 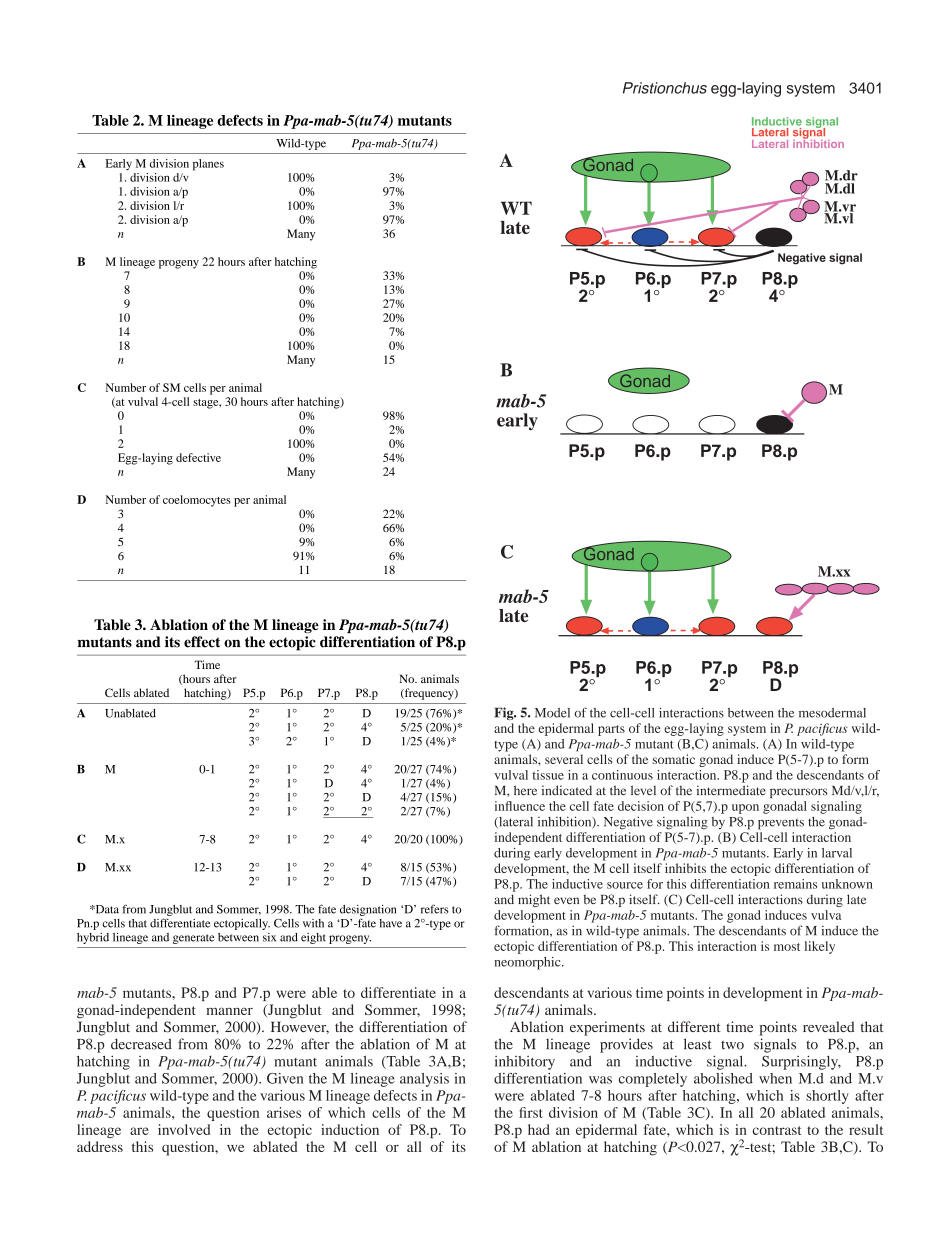 What do you see at coordinates (198, 457) in the screenshot?
I see `defective` at bounding box center [198, 457].
